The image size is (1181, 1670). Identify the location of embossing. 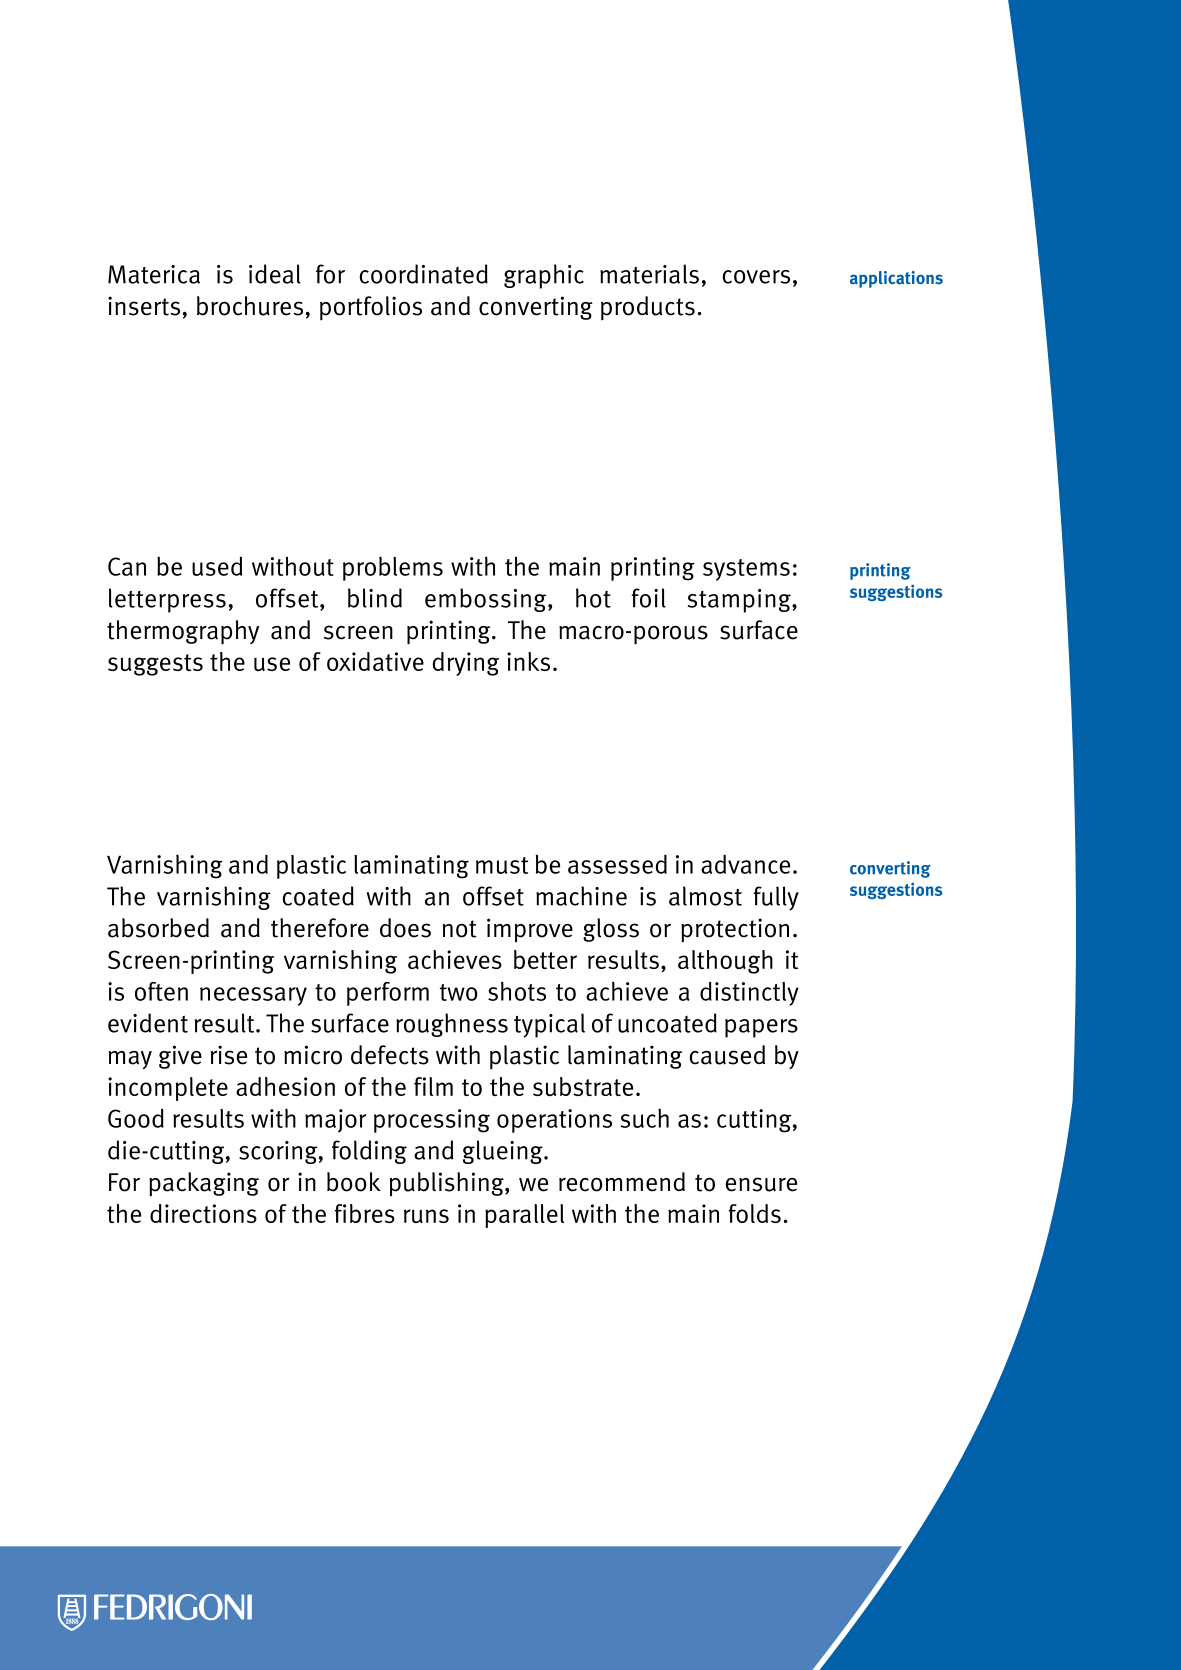
(487, 600).
